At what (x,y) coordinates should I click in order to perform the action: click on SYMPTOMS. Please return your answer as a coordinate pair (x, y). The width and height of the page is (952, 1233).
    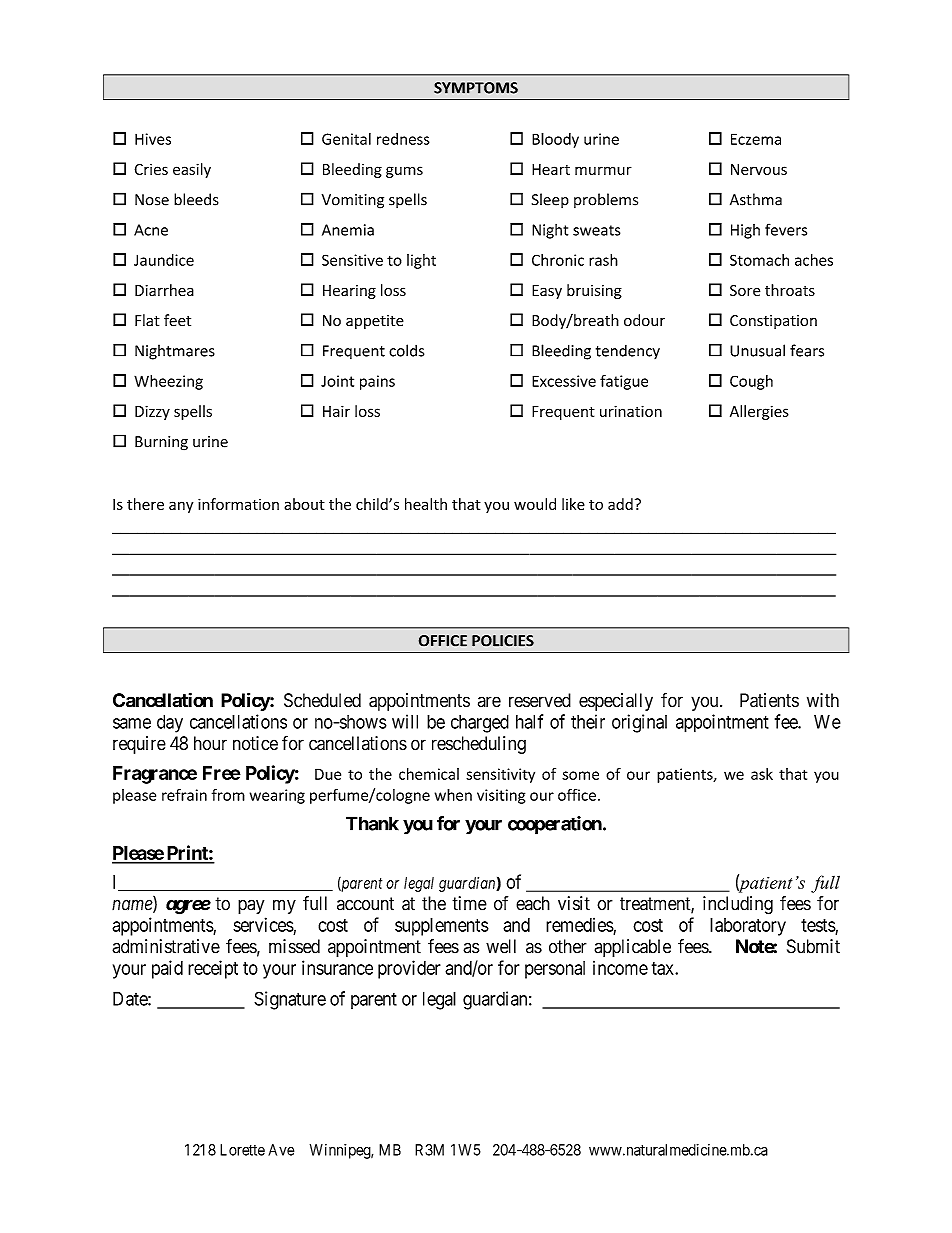
    Looking at the image, I should click on (476, 88).
